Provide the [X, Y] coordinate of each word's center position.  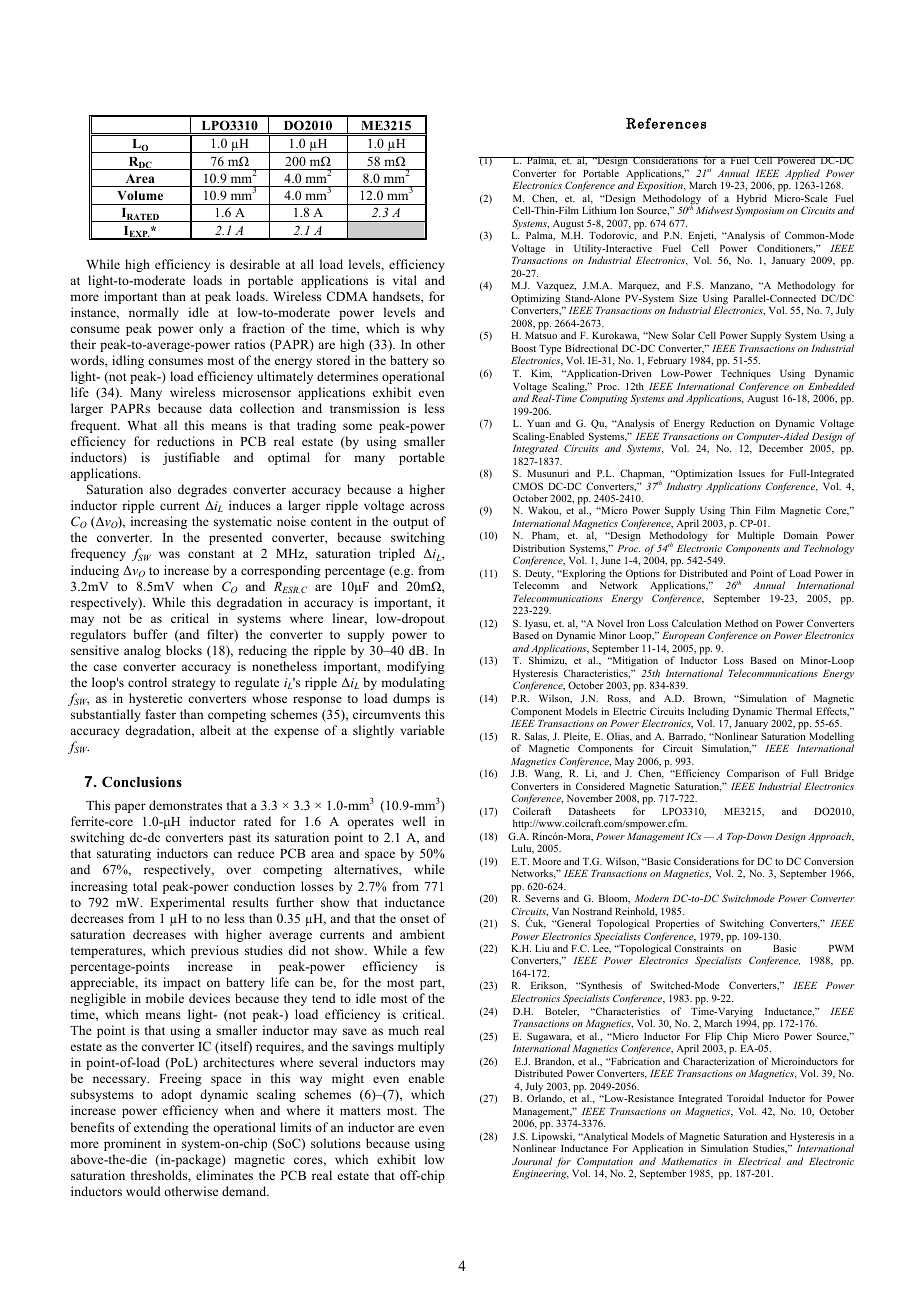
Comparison [753, 774]
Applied [802, 175]
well [413, 821]
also [160, 489]
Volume [140, 195]
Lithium [599, 210]
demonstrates [185, 805]
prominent [132, 1144]
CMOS [528, 486]
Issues [752, 473]
